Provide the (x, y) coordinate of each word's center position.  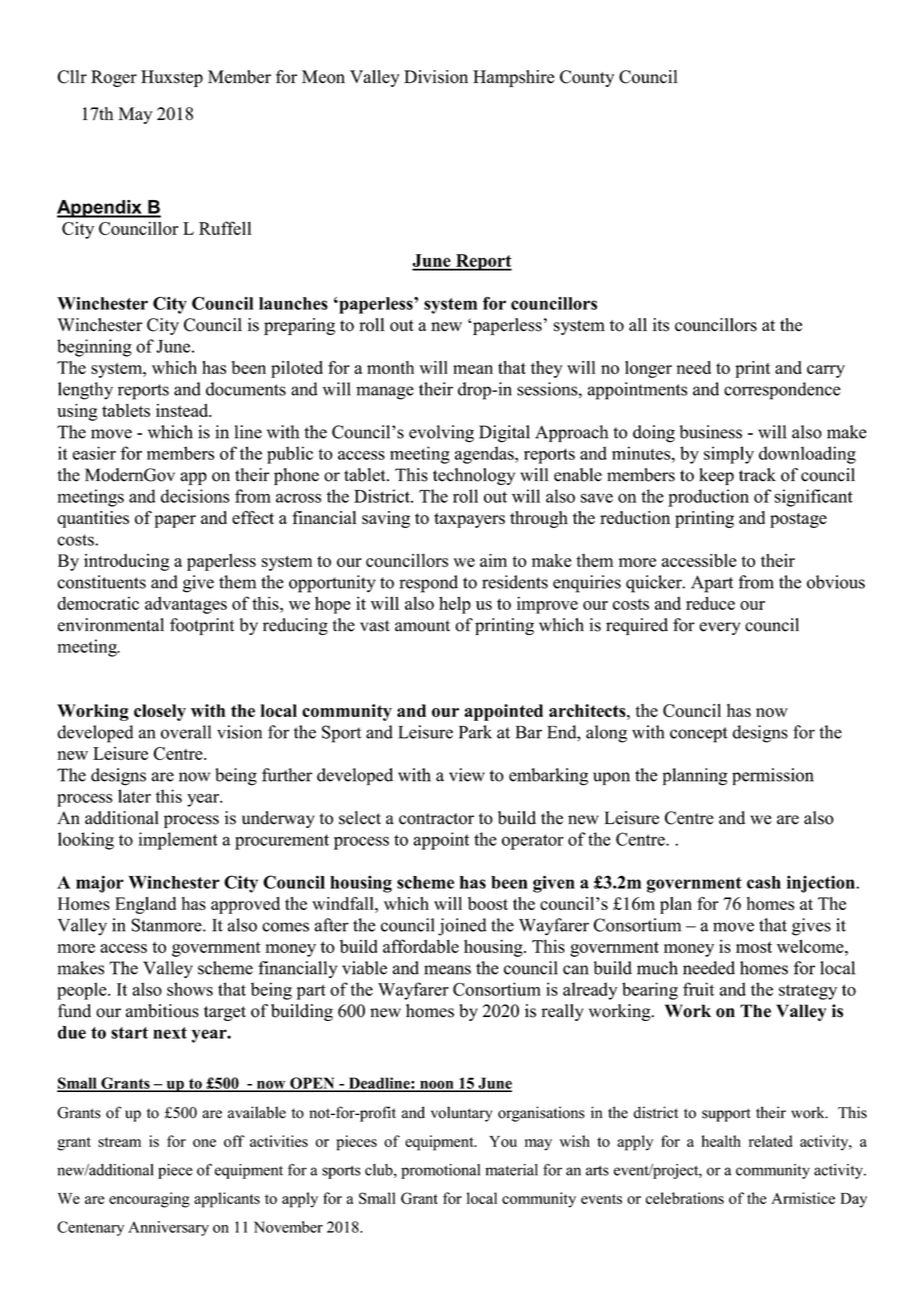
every (719, 628)
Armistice (803, 1198)
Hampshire (513, 78)
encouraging (149, 1200)
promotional (440, 1171)
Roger (114, 78)
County (587, 78)
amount (422, 626)
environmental (111, 625)
